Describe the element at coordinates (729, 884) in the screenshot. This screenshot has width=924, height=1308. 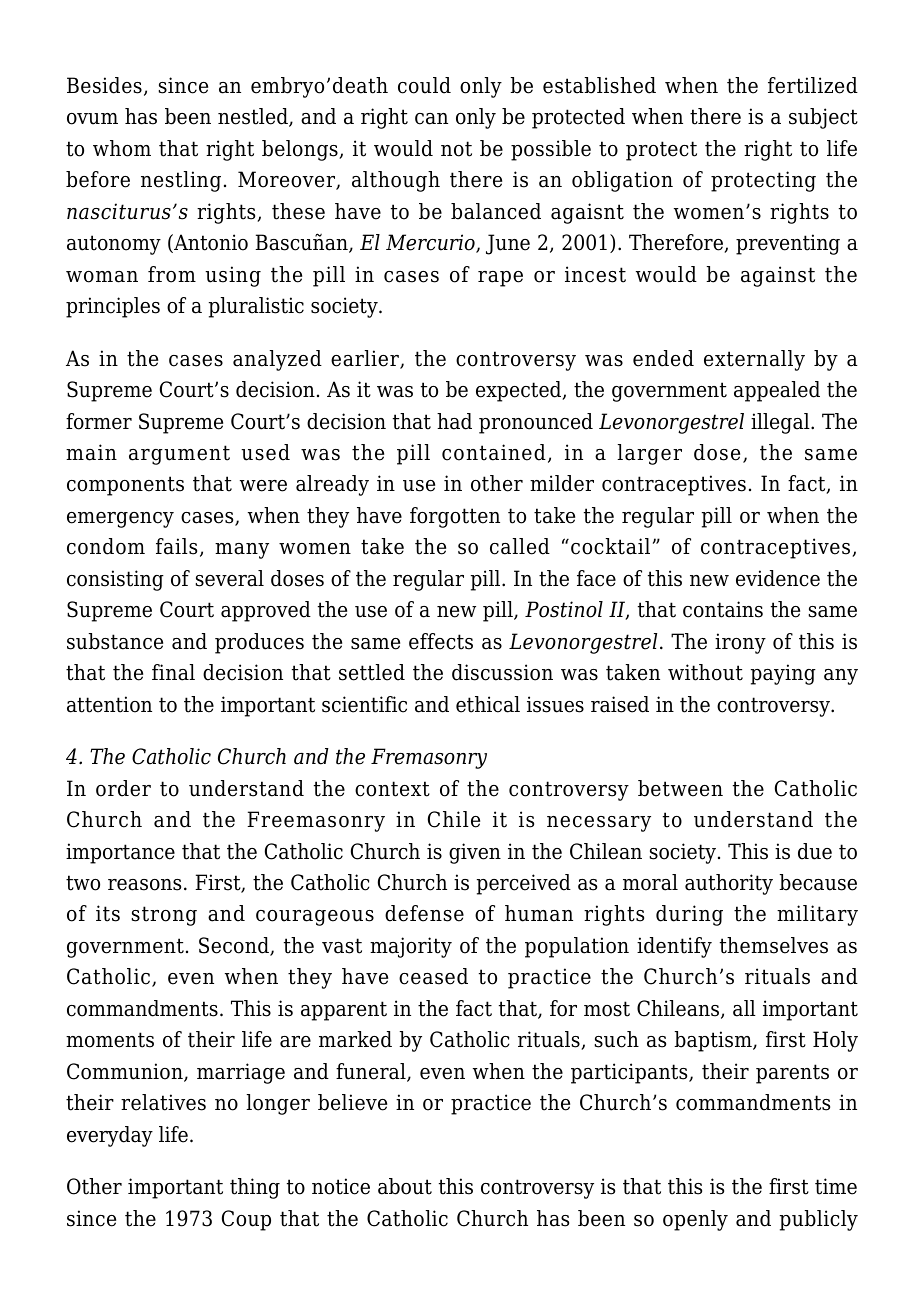
I see `authority` at that location.
